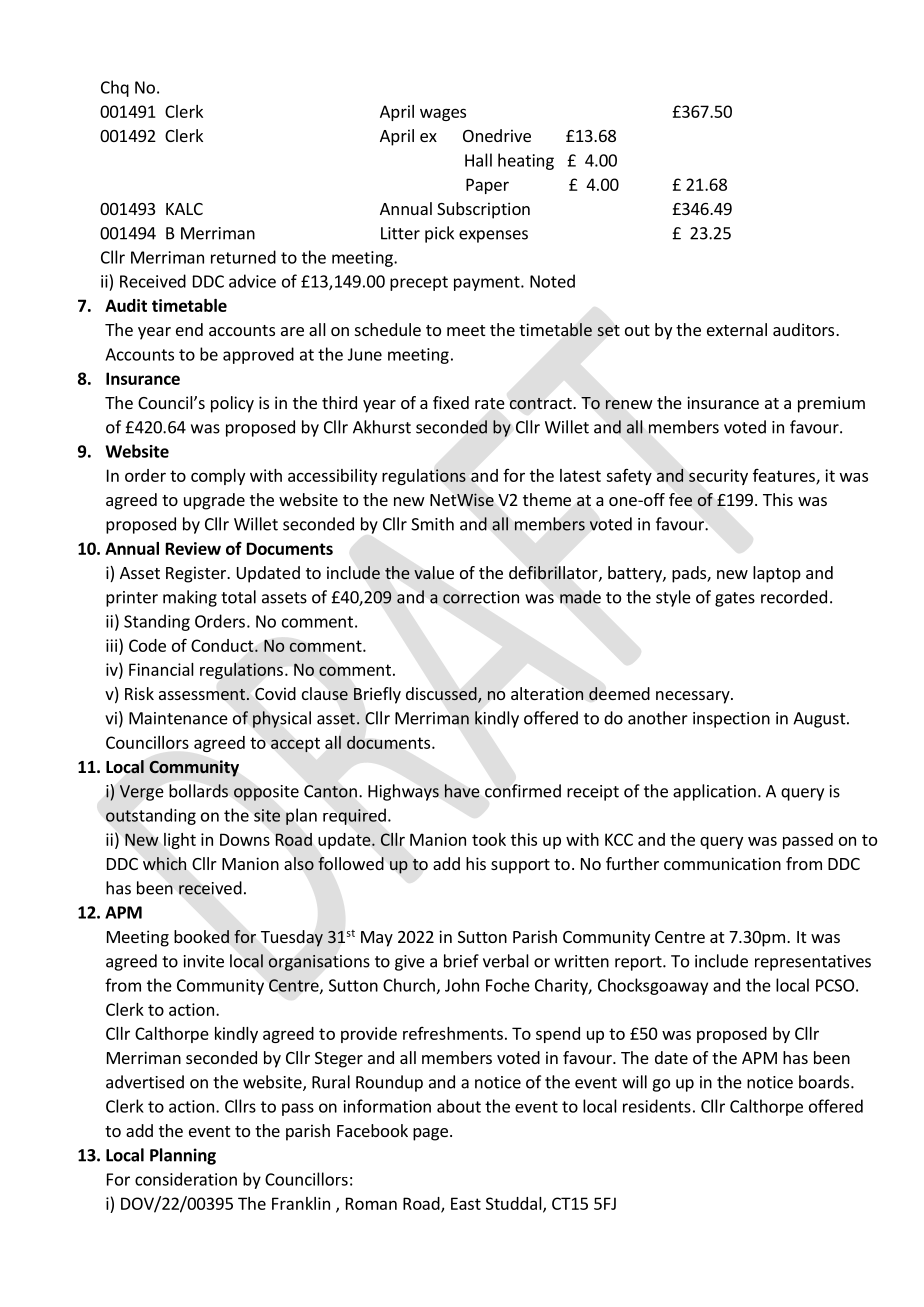 The width and height of the screenshot is (924, 1307). Describe the element at coordinates (497, 135) in the screenshot. I see `Onedrive` at that location.
